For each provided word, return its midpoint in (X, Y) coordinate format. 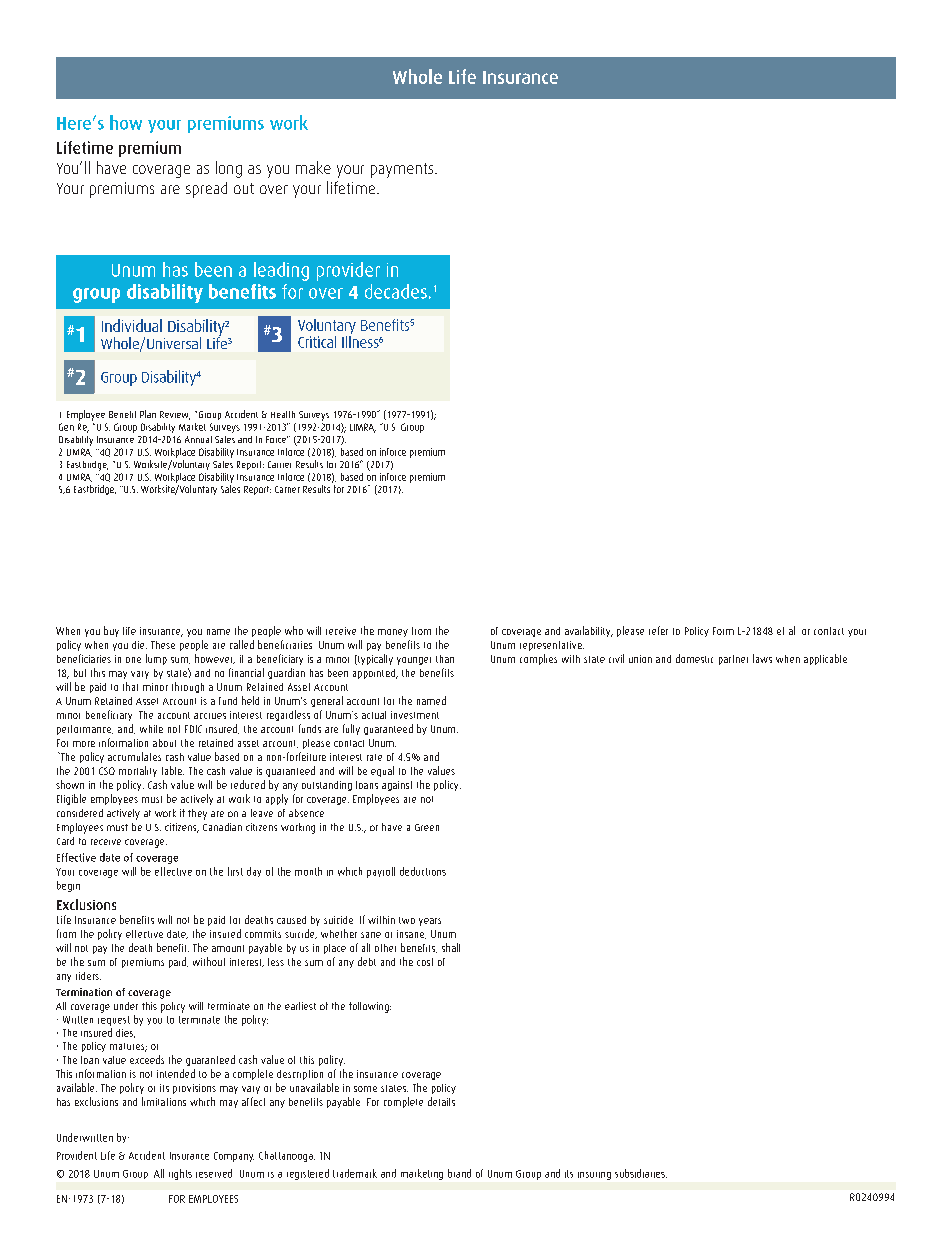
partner (733, 660)
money (393, 633)
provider (348, 271)
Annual (198, 439)
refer (658, 630)
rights (180, 1174)
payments (403, 170)
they (197, 814)
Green (427, 827)
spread (206, 190)
